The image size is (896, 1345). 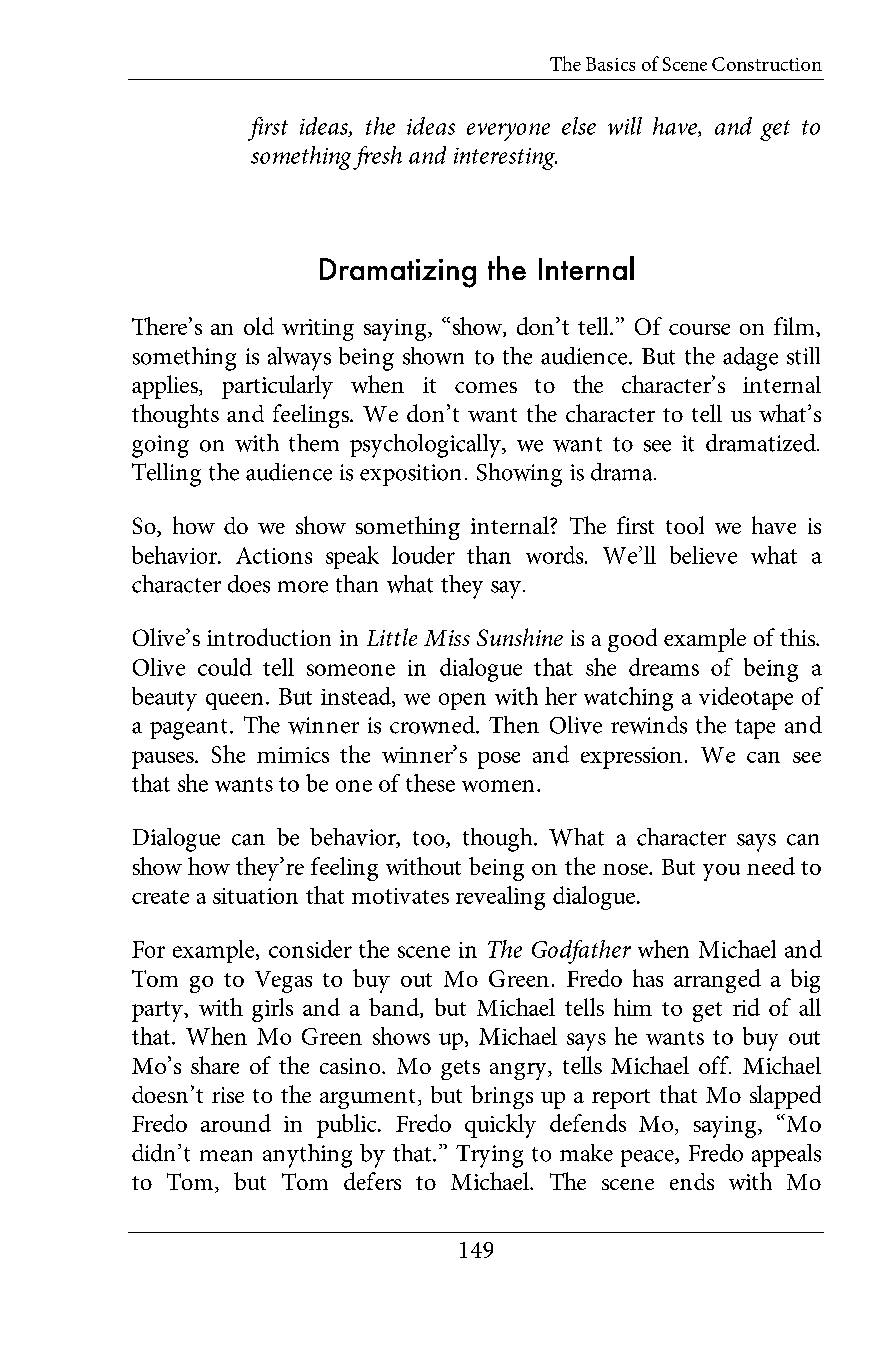 What do you see at coordinates (721, 872) in the screenshot?
I see `you` at bounding box center [721, 872].
